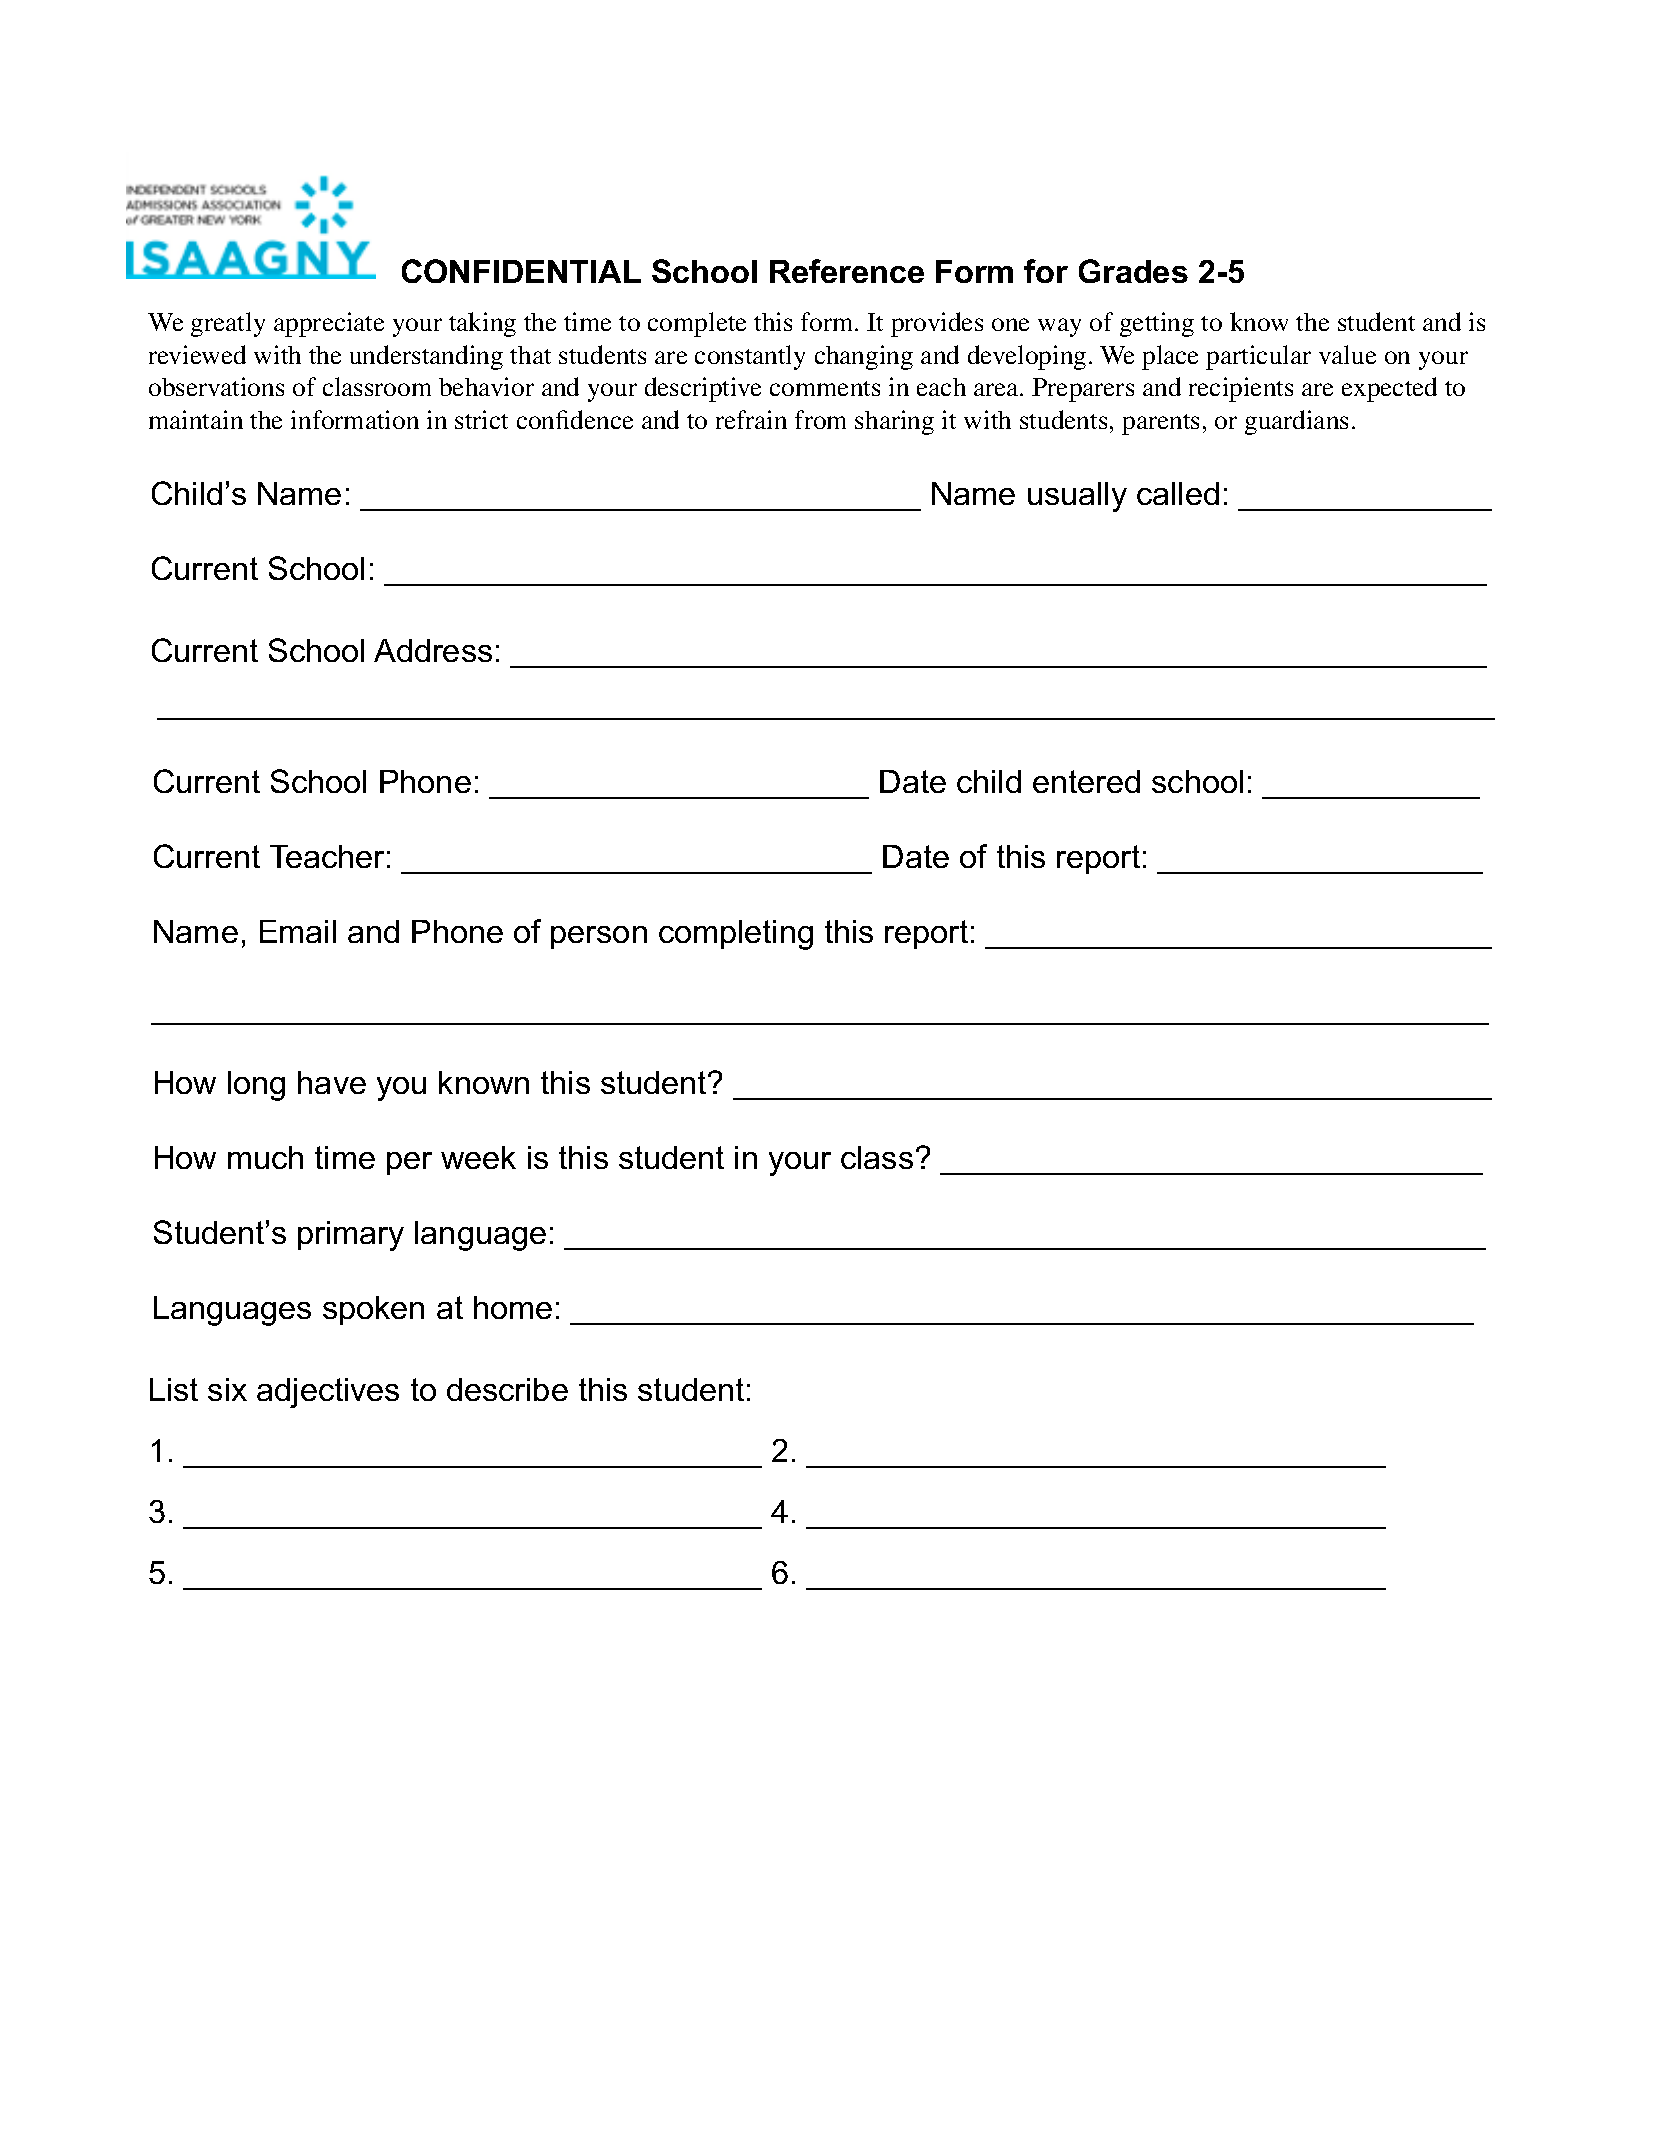 This screenshot has height=2145, width=1657. Describe the element at coordinates (697, 324) in the screenshot. I see `complete` at that location.
